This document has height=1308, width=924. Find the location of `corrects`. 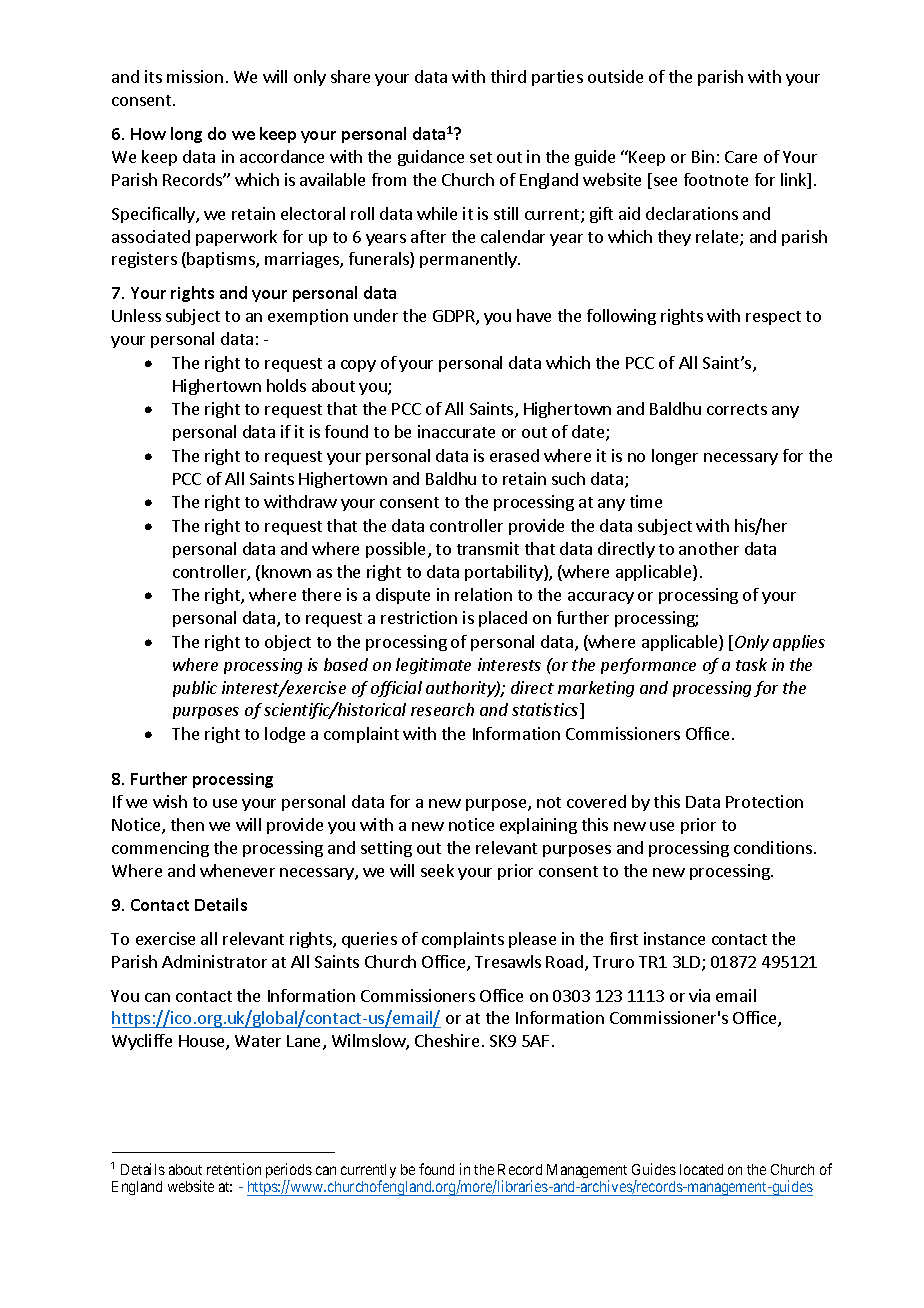

corrects is located at coordinates (737, 409).
